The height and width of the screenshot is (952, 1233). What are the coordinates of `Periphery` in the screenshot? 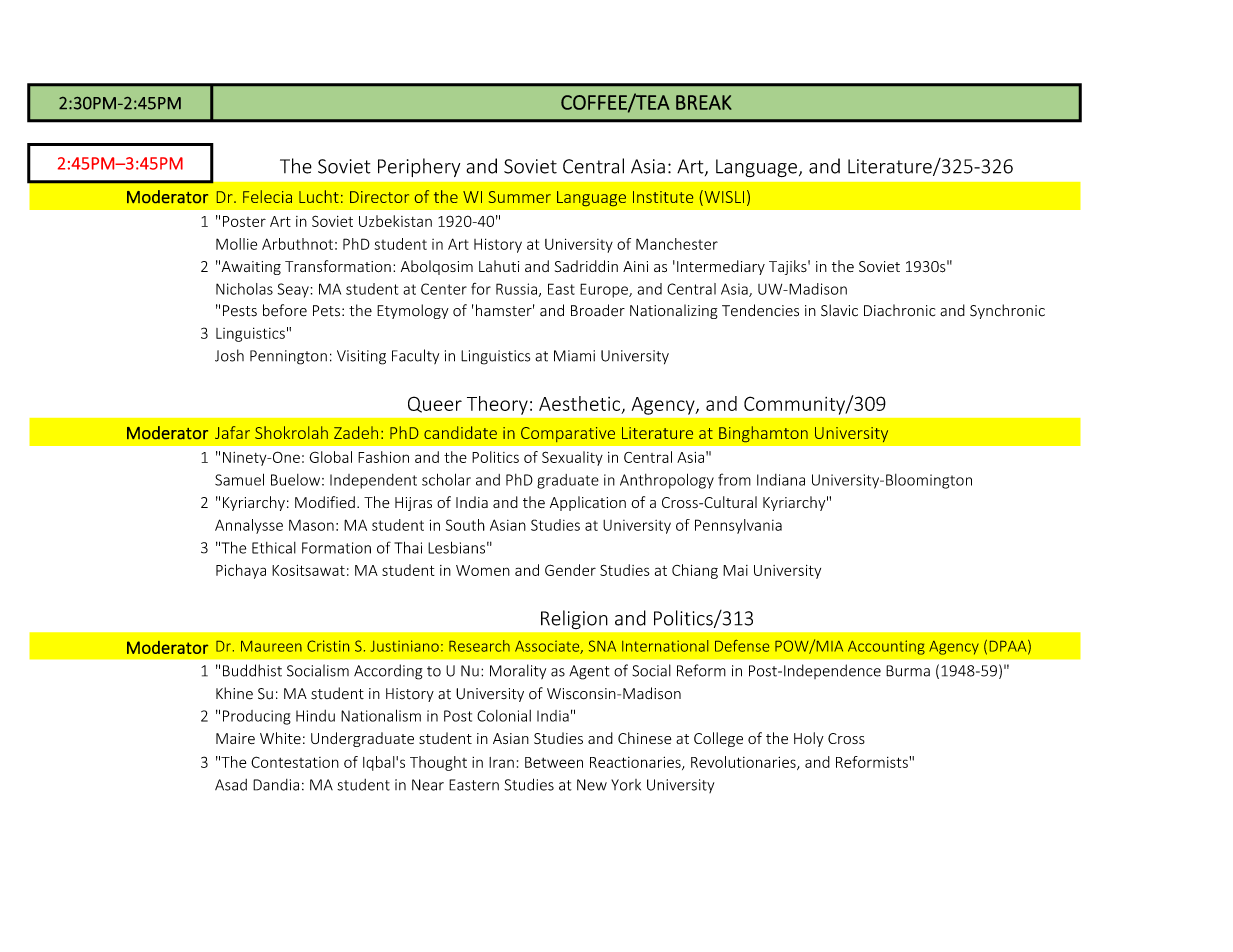 It's located at (419, 167).
